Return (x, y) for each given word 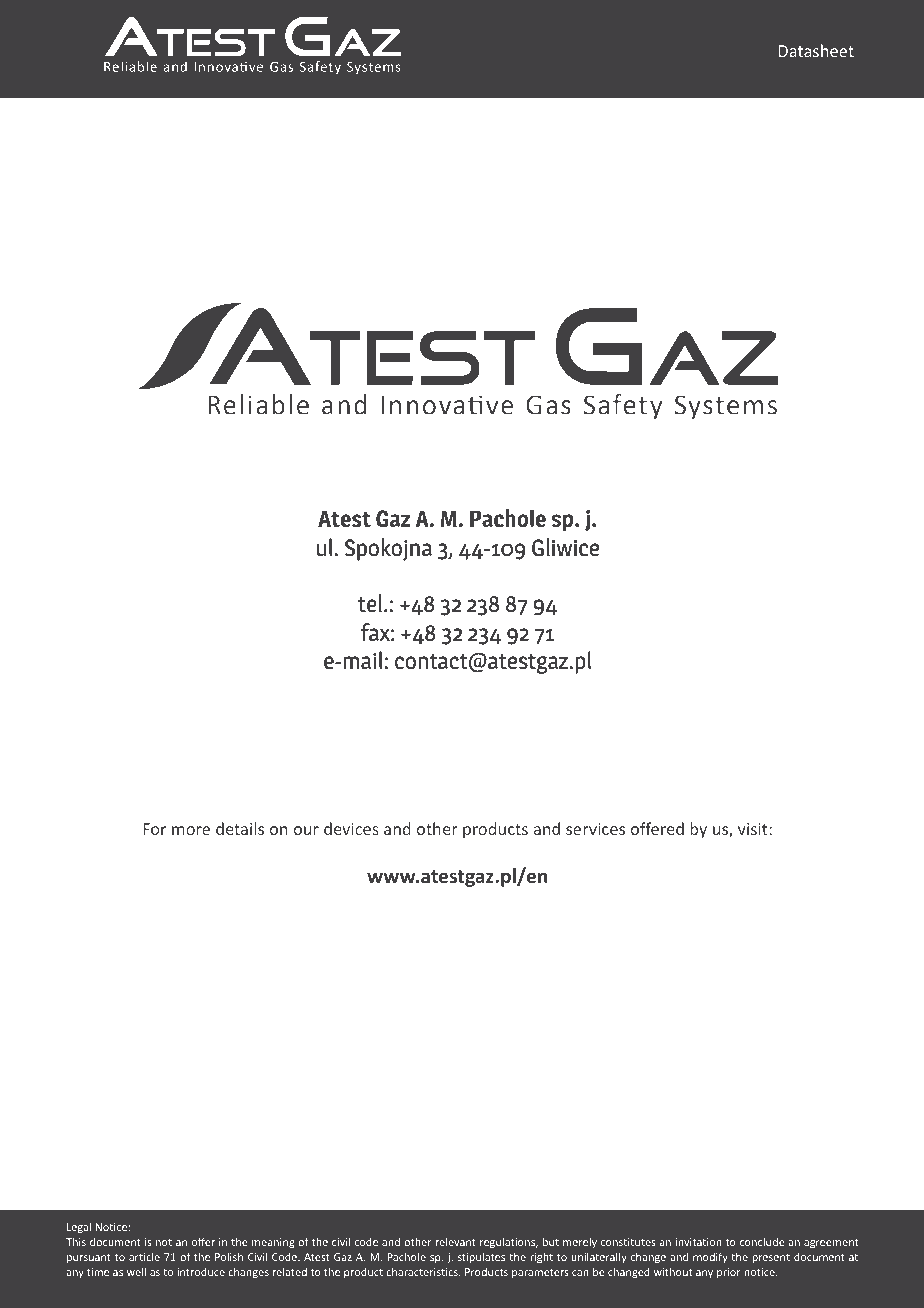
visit (754, 829)
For (154, 829)
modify (710, 1257)
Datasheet (816, 50)
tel (371, 603)
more (191, 830)
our (306, 830)
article (144, 1256)
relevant (456, 1241)
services (595, 829)
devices (351, 828)
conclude (762, 1241)
